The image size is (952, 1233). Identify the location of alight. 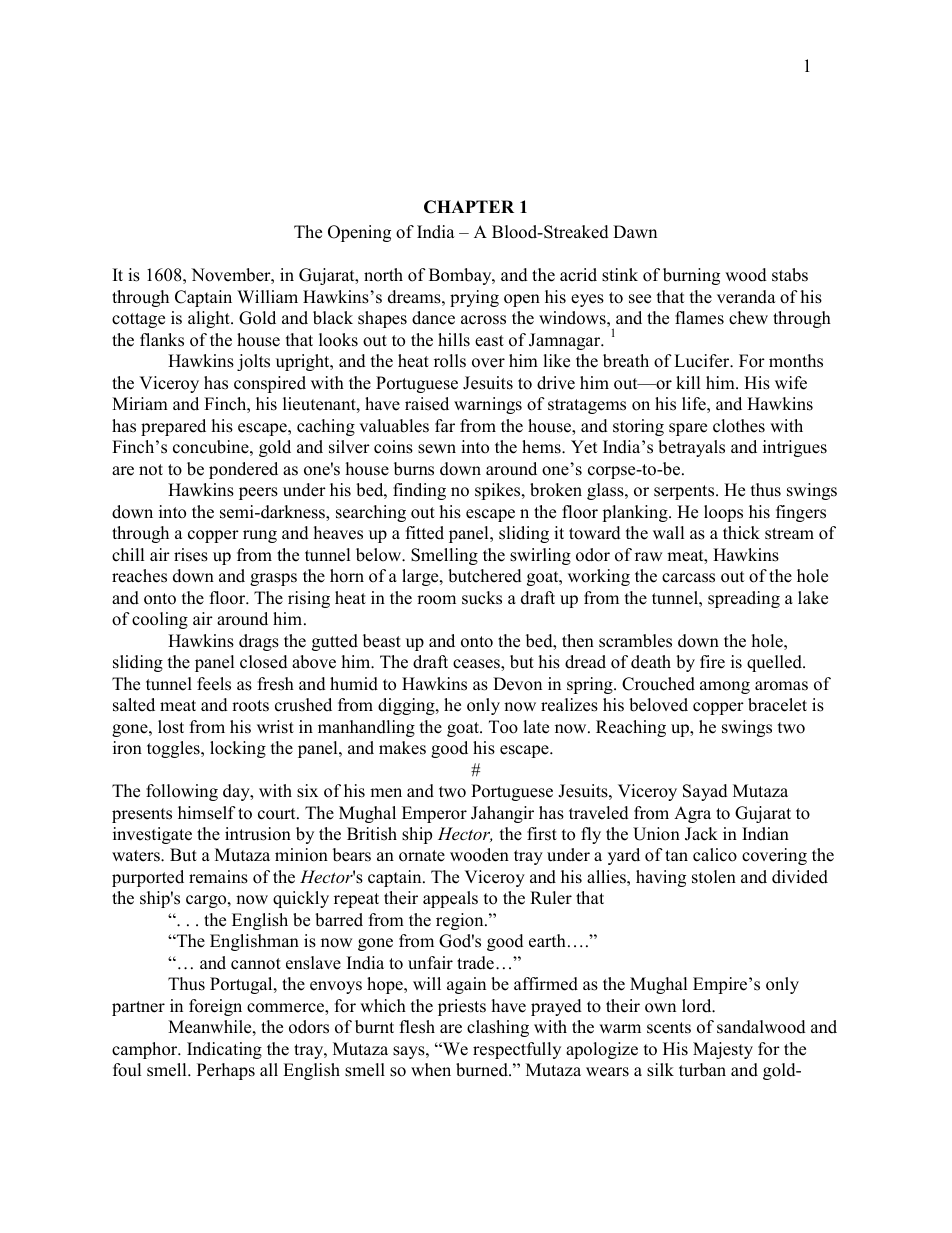
(210, 319).
